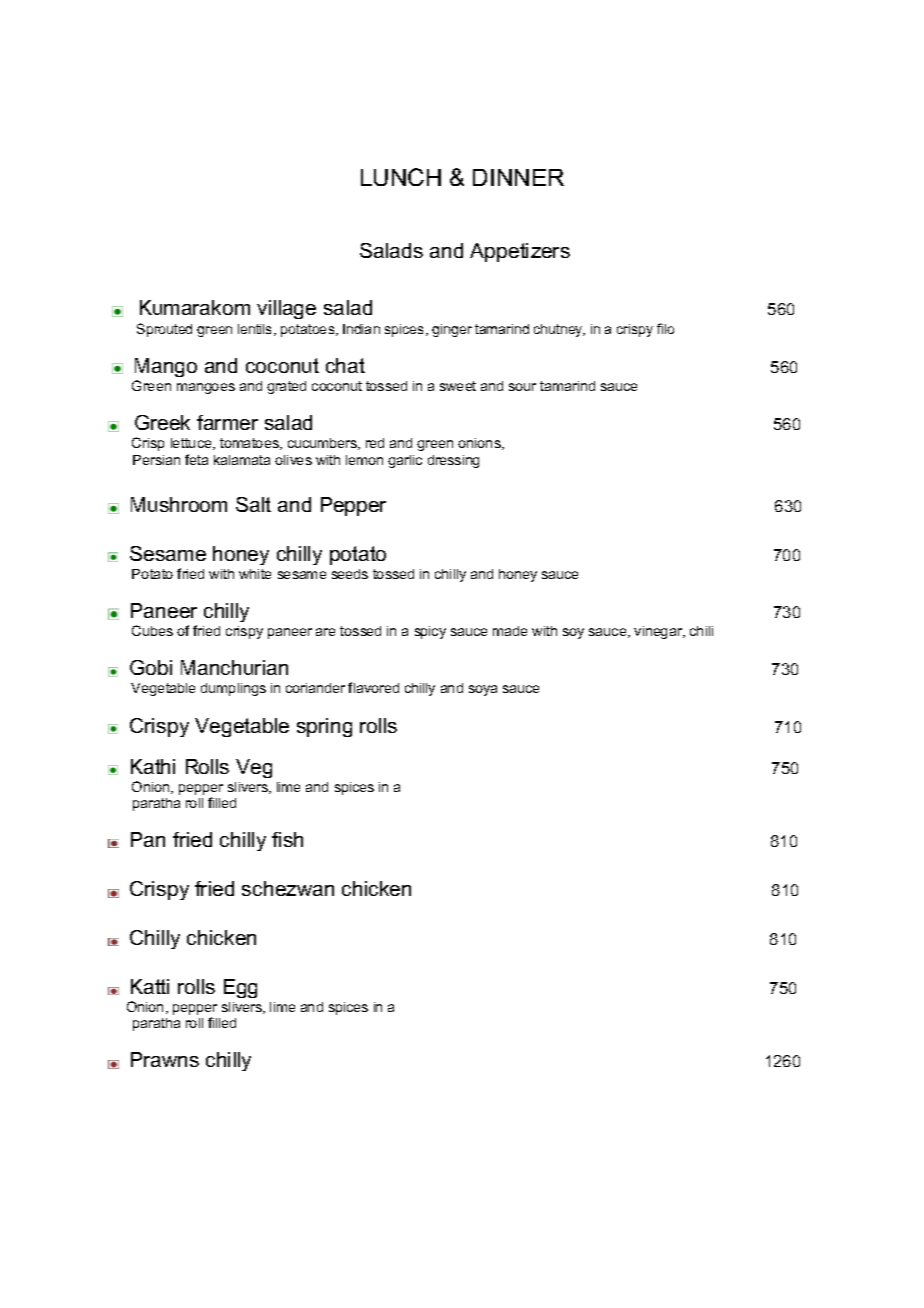 This page has height=1308, width=924. What do you see at coordinates (401, 177) in the page?
I see `LUNCH` at bounding box center [401, 177].
